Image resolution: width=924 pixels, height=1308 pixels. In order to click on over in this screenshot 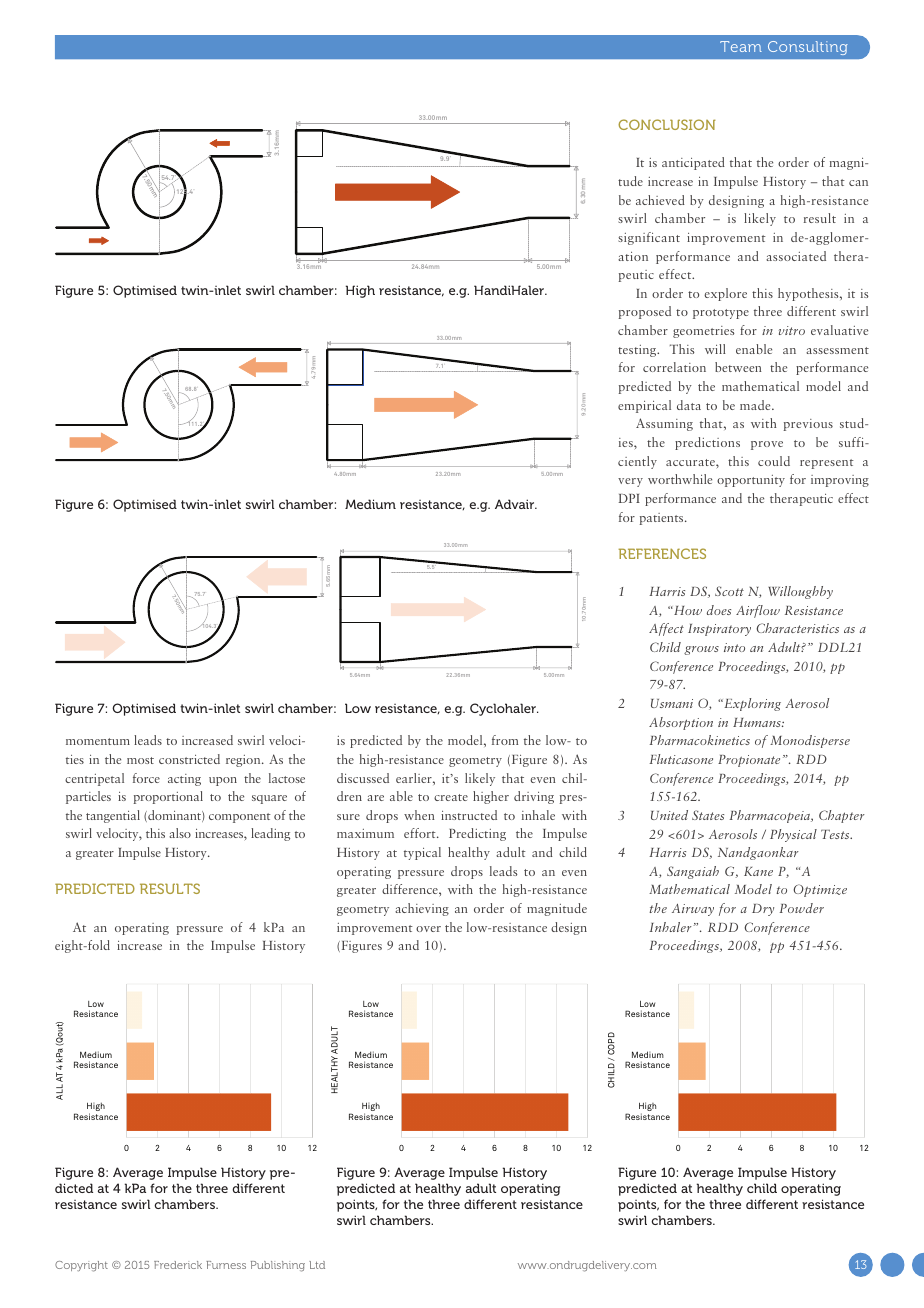, I will do `click(428, 929)`.
